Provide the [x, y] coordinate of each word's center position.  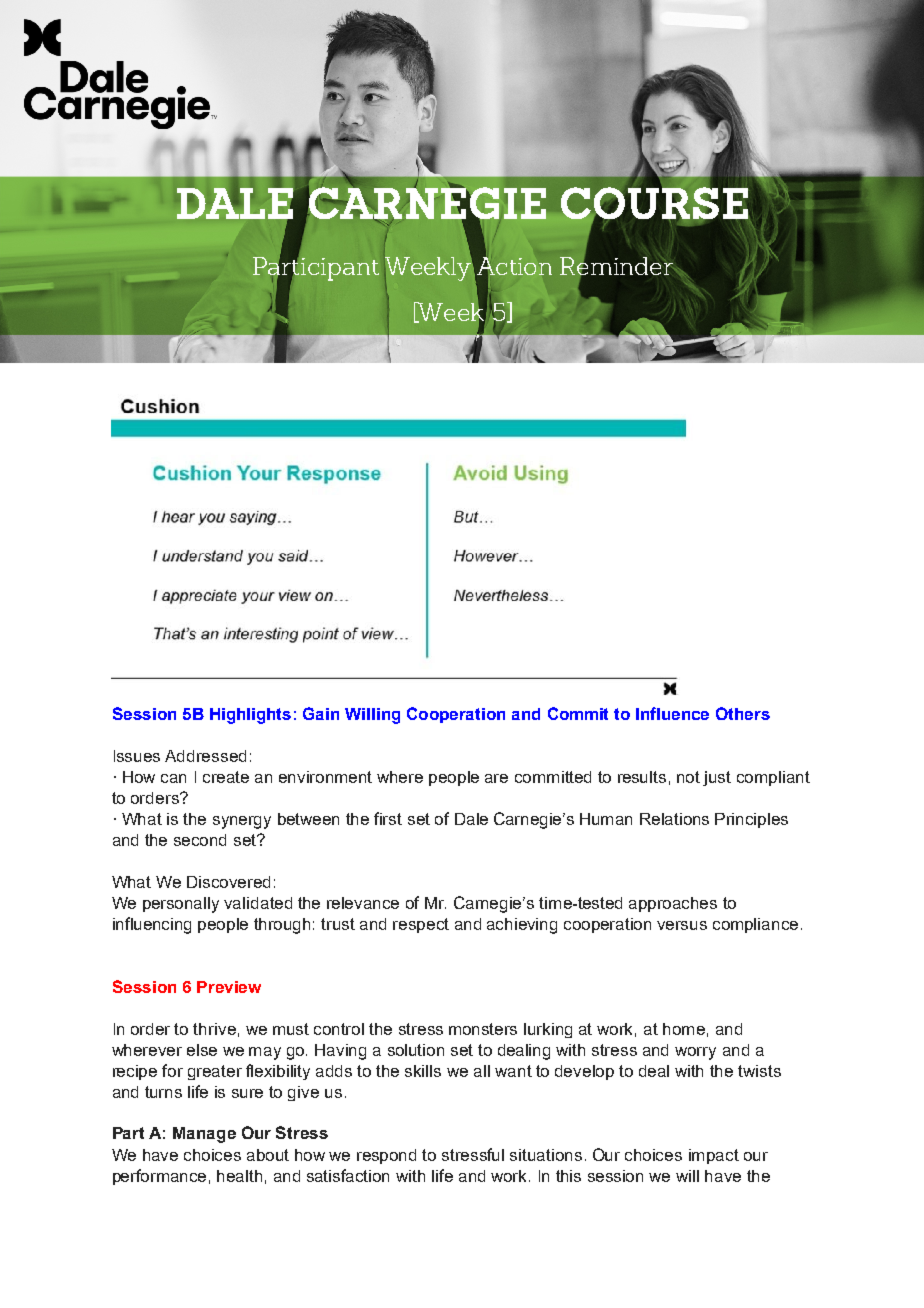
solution [416, 1050]
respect [421, 925]
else [202, 1050]
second [200, 840]
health [239, 1176]
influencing [152, 925]
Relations [674, 819]
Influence [672, 713]
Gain [321, 713]
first [388, 818]
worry [695, 1053]
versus [682, 925]
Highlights [250, 716]
